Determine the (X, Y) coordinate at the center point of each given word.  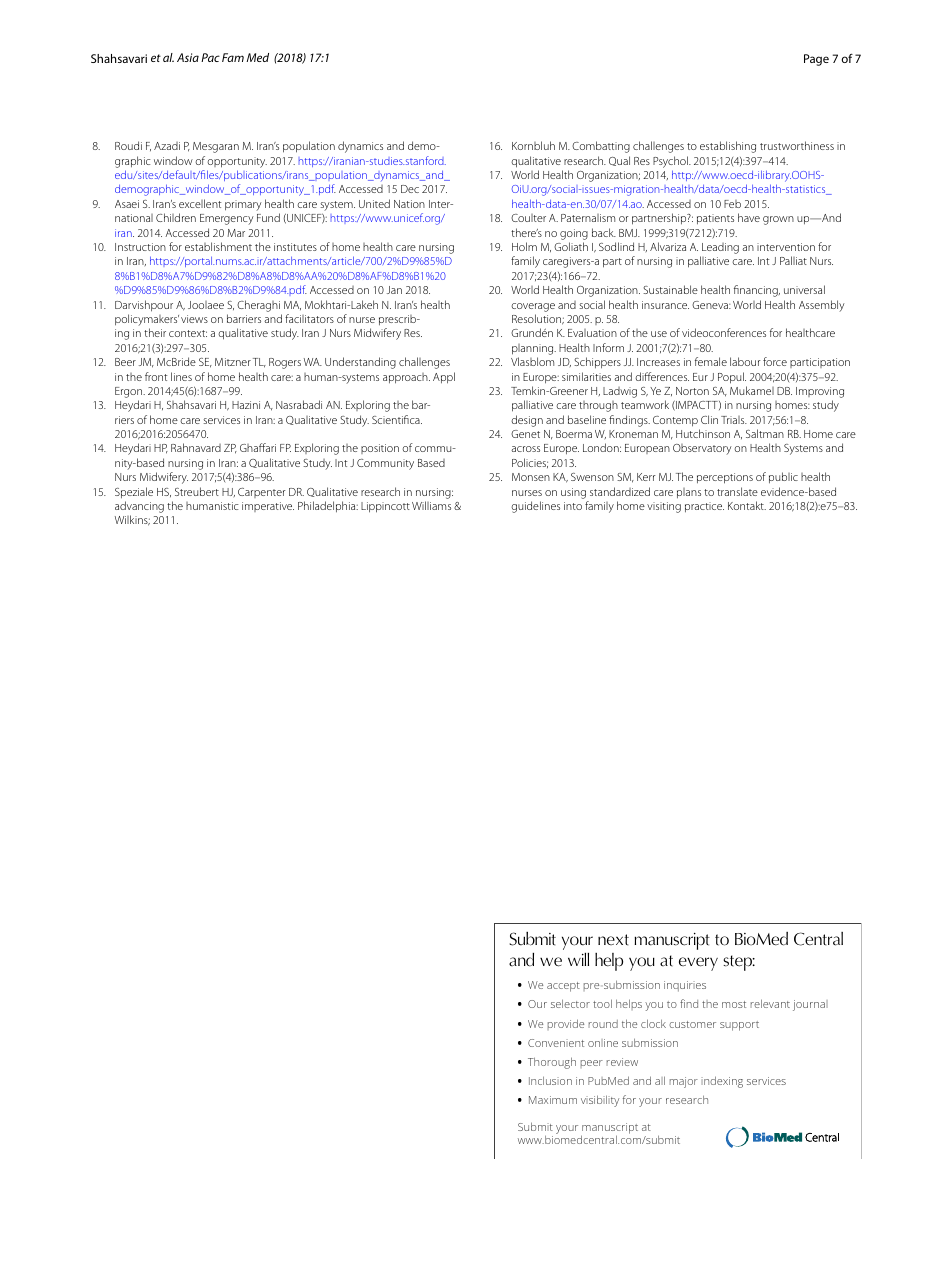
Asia (188, 57)
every (698, 964)
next (613, 940)
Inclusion (550, 1080)
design (527, 421)
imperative (268, 507)
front (156, 376)
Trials (734, 420)
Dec (410, 189)
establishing (728, 147)
